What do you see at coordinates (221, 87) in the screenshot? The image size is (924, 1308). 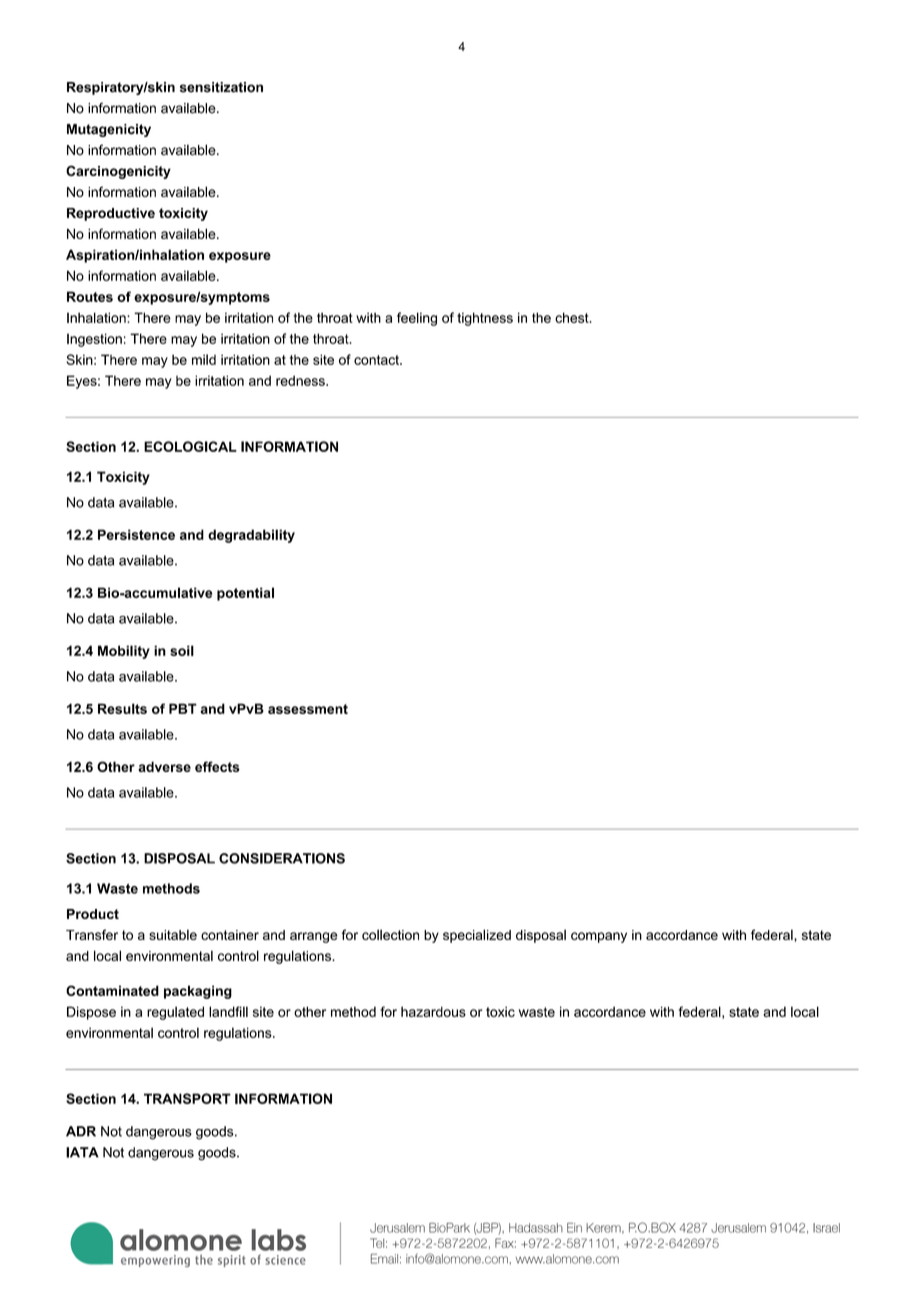 I see `sensitization` at bounding box center [221, 87].
